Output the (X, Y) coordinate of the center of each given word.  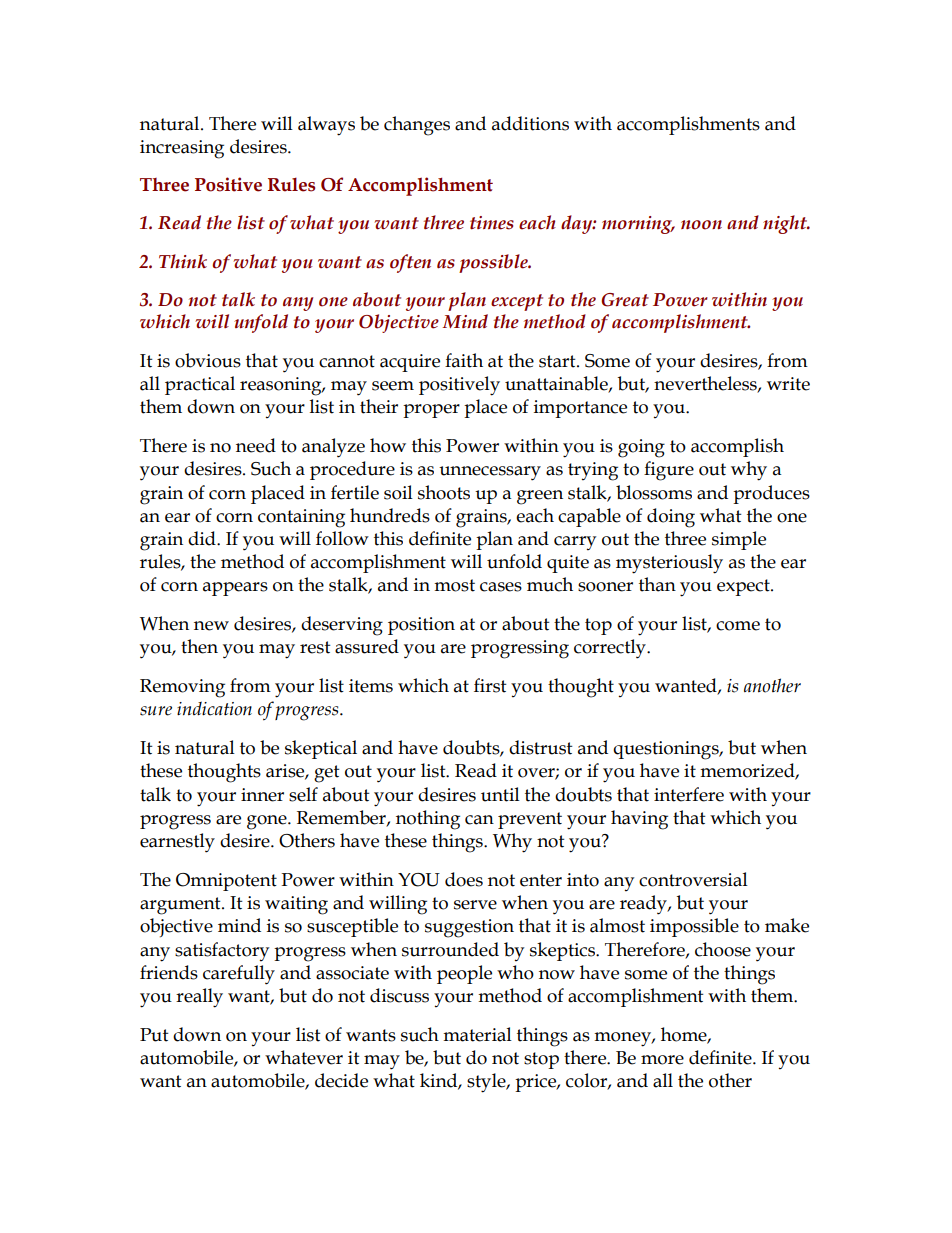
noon (701, 225)
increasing (182, 149)
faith (464, 360)
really (199, 998)
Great (625, 300)
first (490, 685)
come (738, 626)
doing (671, 518)
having (639, 820)
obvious (208, 360)
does (464, 879)
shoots (444, 492)
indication (214, 708)
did (203, 538)
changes (417, 126)
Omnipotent (226, 882)
